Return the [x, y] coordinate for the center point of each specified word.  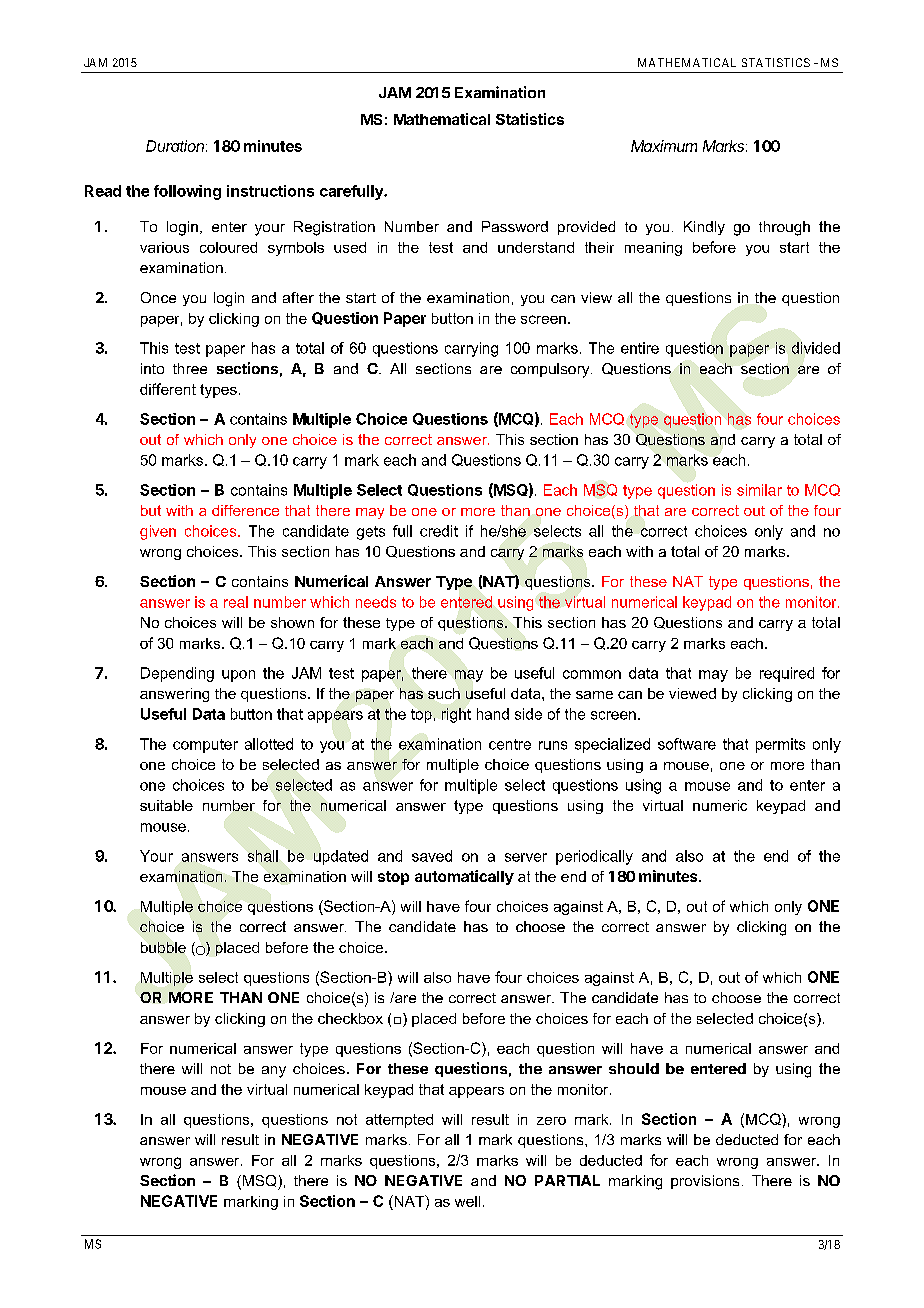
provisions [705, 1182]
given [158, 532]
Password [515, 226]
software [687, 744]
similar [759, 490]
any [274, 1072]
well [467, 1201]
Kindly [704, 228]
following [187, 192]
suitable [166, 805]
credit [439, 531]
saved [432, 856]
